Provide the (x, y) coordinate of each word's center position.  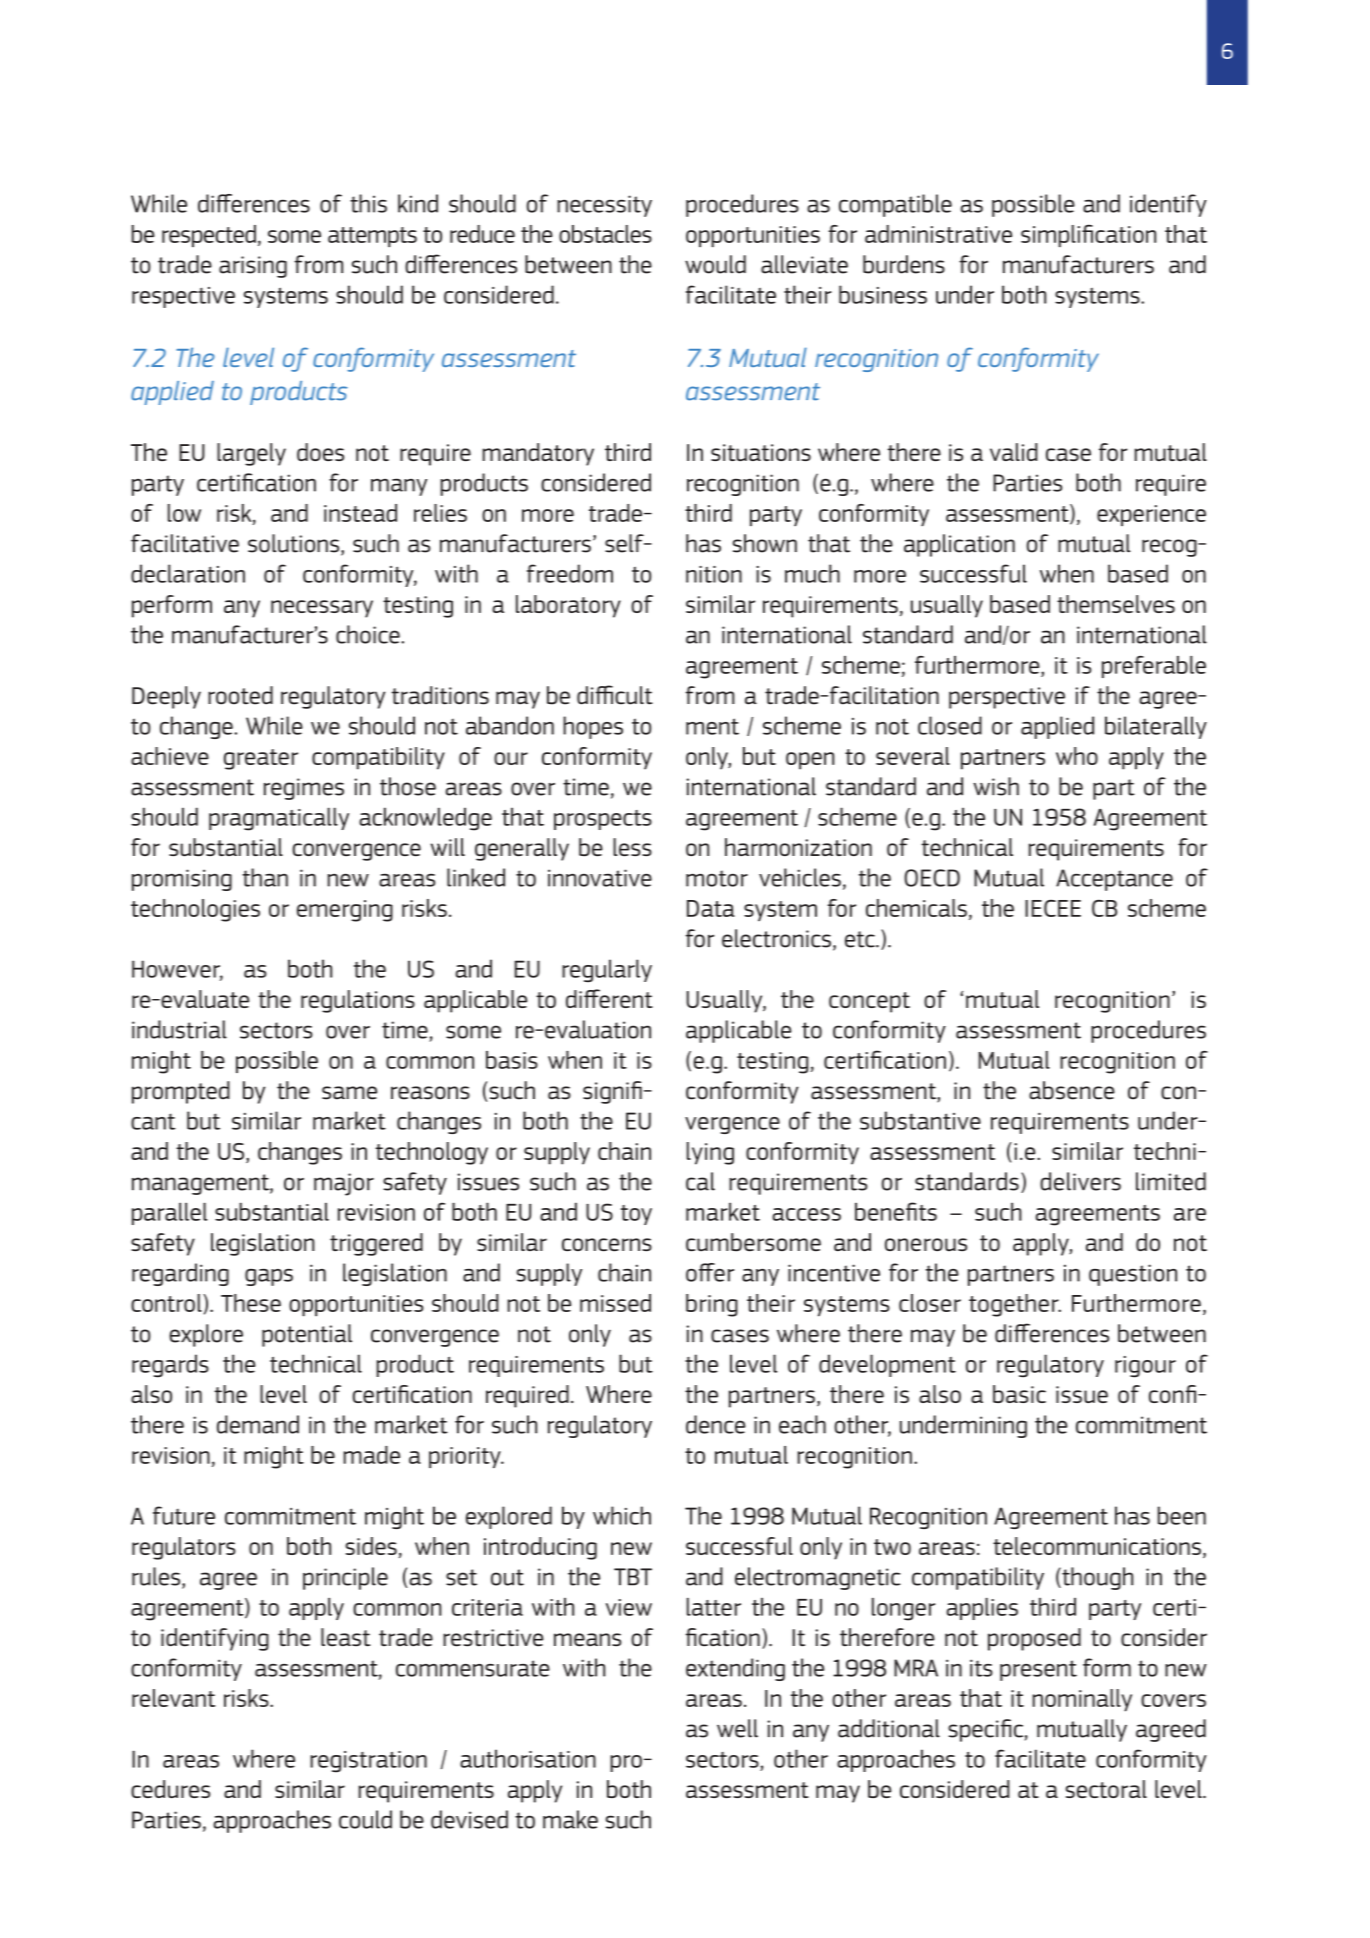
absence (1072, 1090)
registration (368, 1762)
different (609, 998)
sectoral (1106, 1789)
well (737, 1728)
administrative (938, 234)
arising (253, 267)
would (715, 264)
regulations (358, 1001)
